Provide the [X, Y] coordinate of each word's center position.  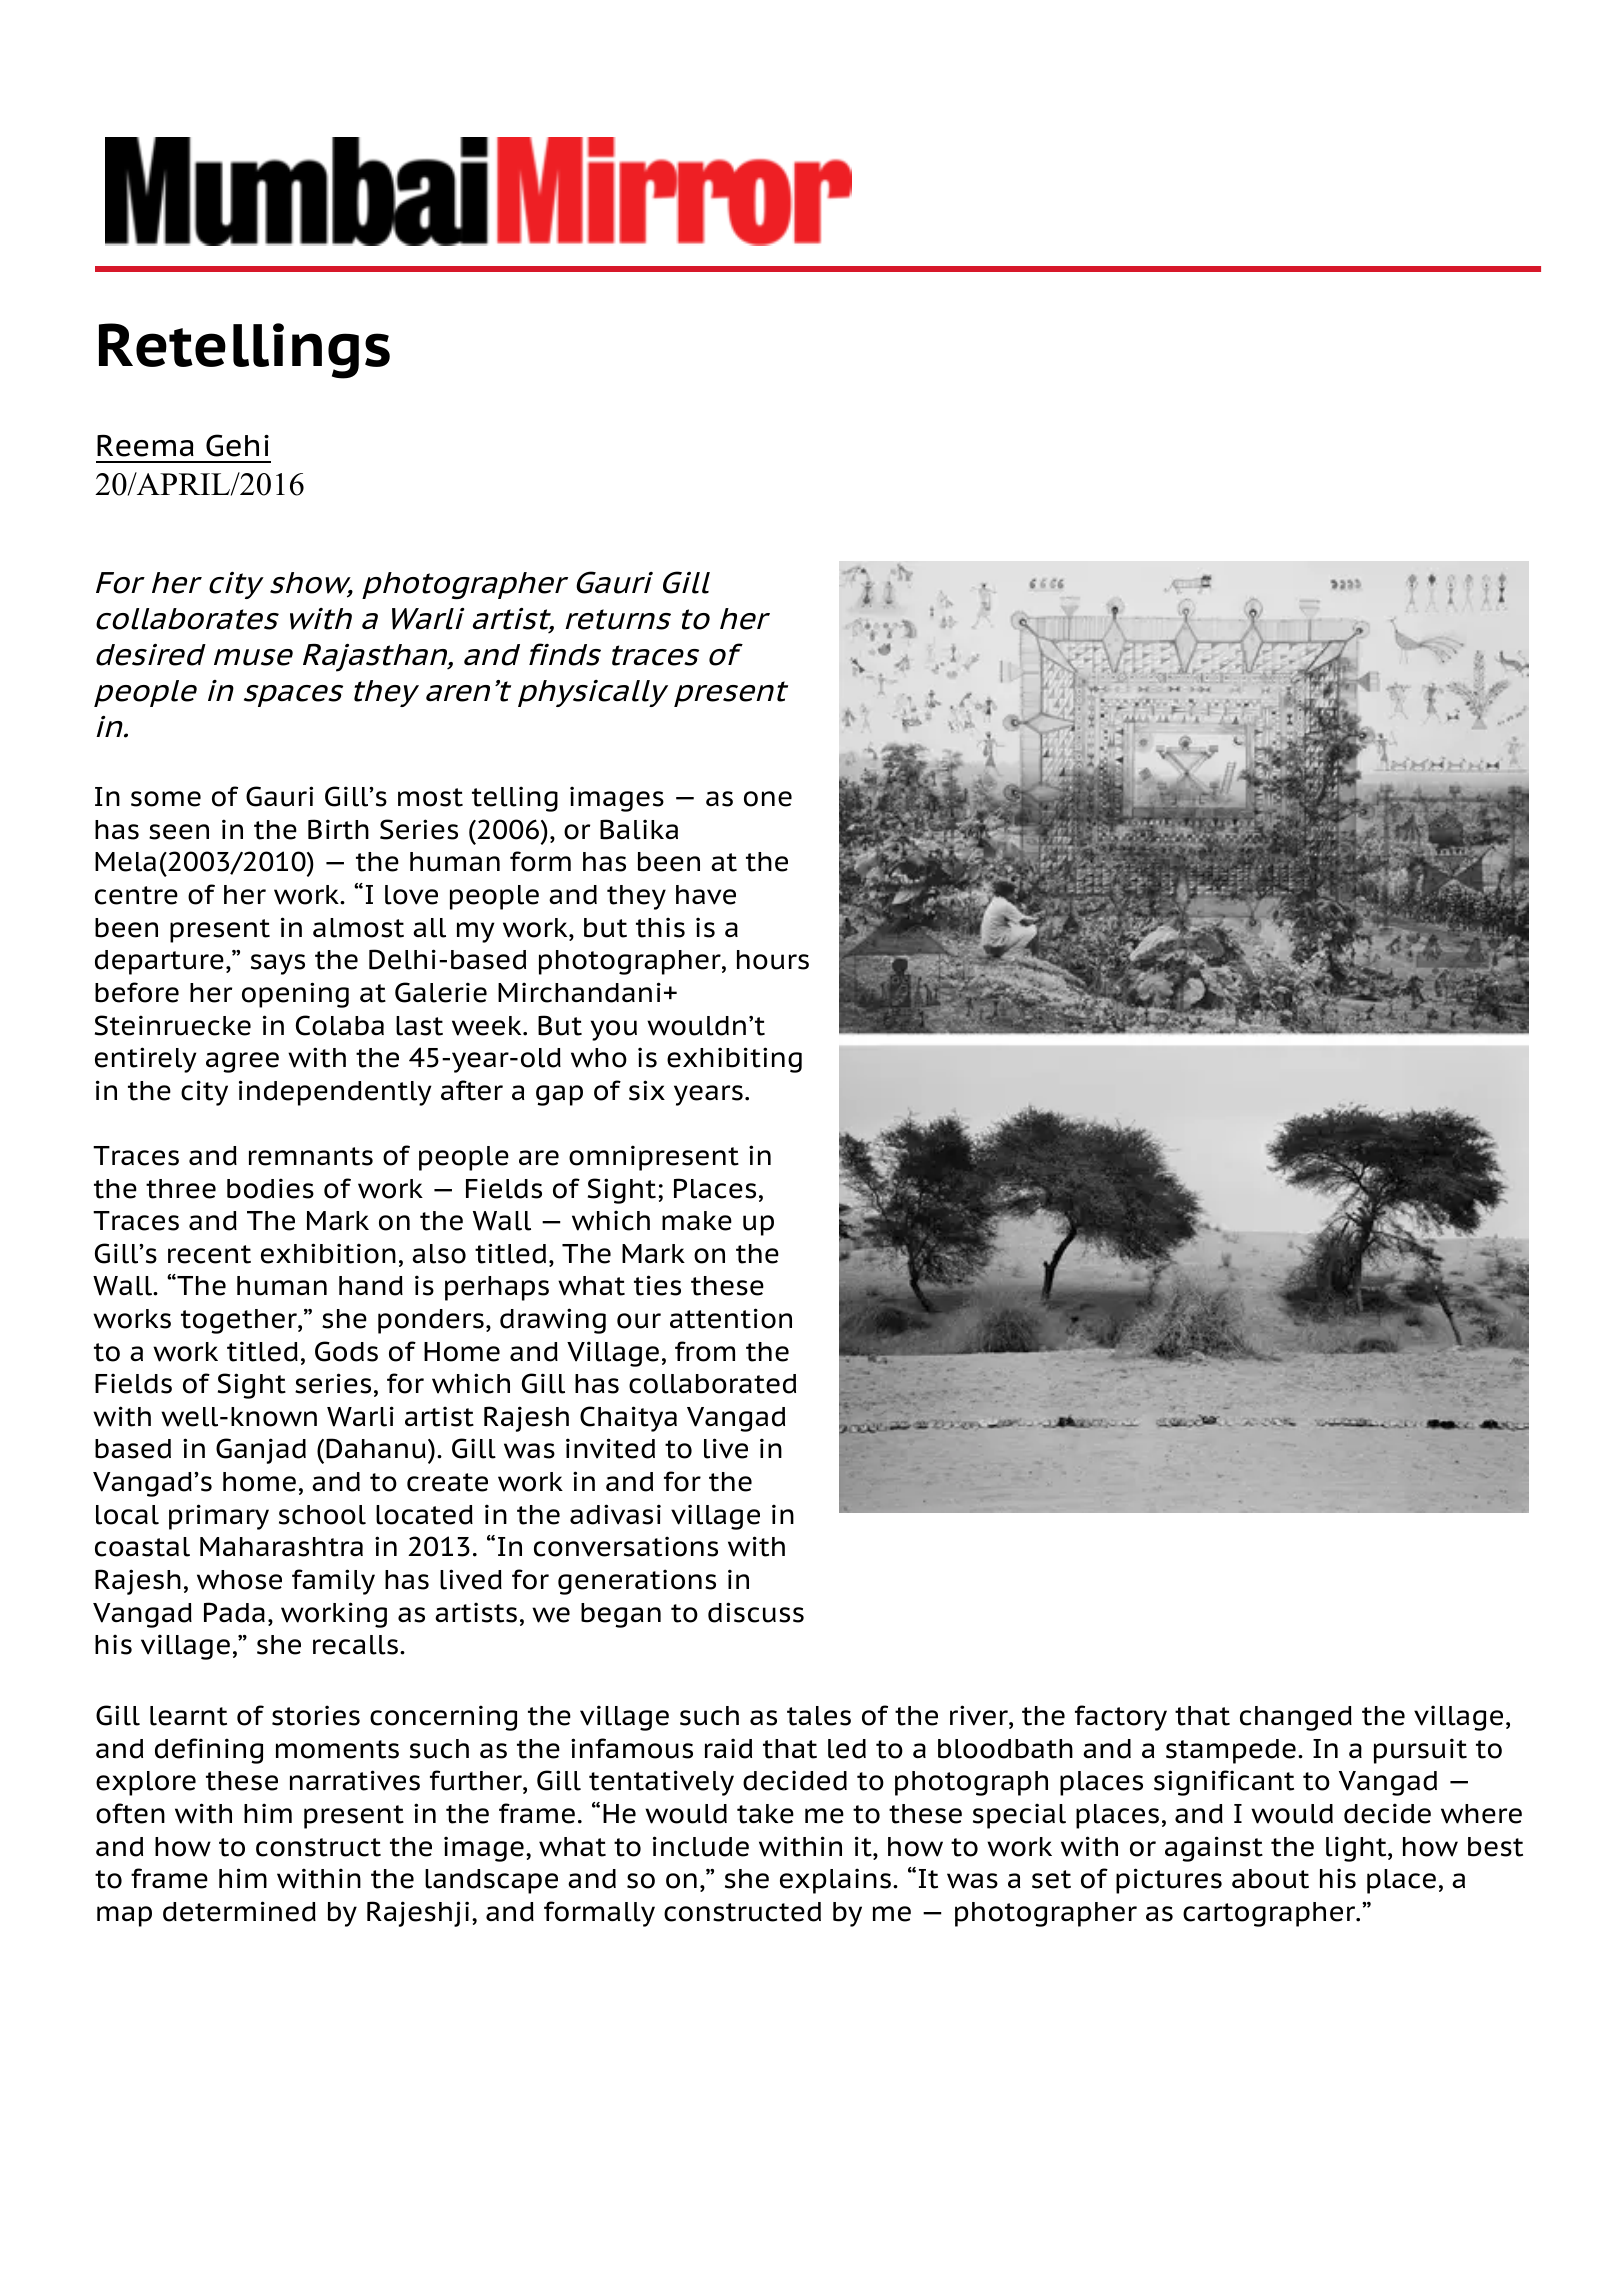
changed [1296, 1718]
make [697, 1221]
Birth [338, 829]
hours [773, 960]
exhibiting [734, 1060]
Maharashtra [281, 1547]
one [768, 799]
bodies [270, 1188]
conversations [626, 1546]
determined [239, 1911]
